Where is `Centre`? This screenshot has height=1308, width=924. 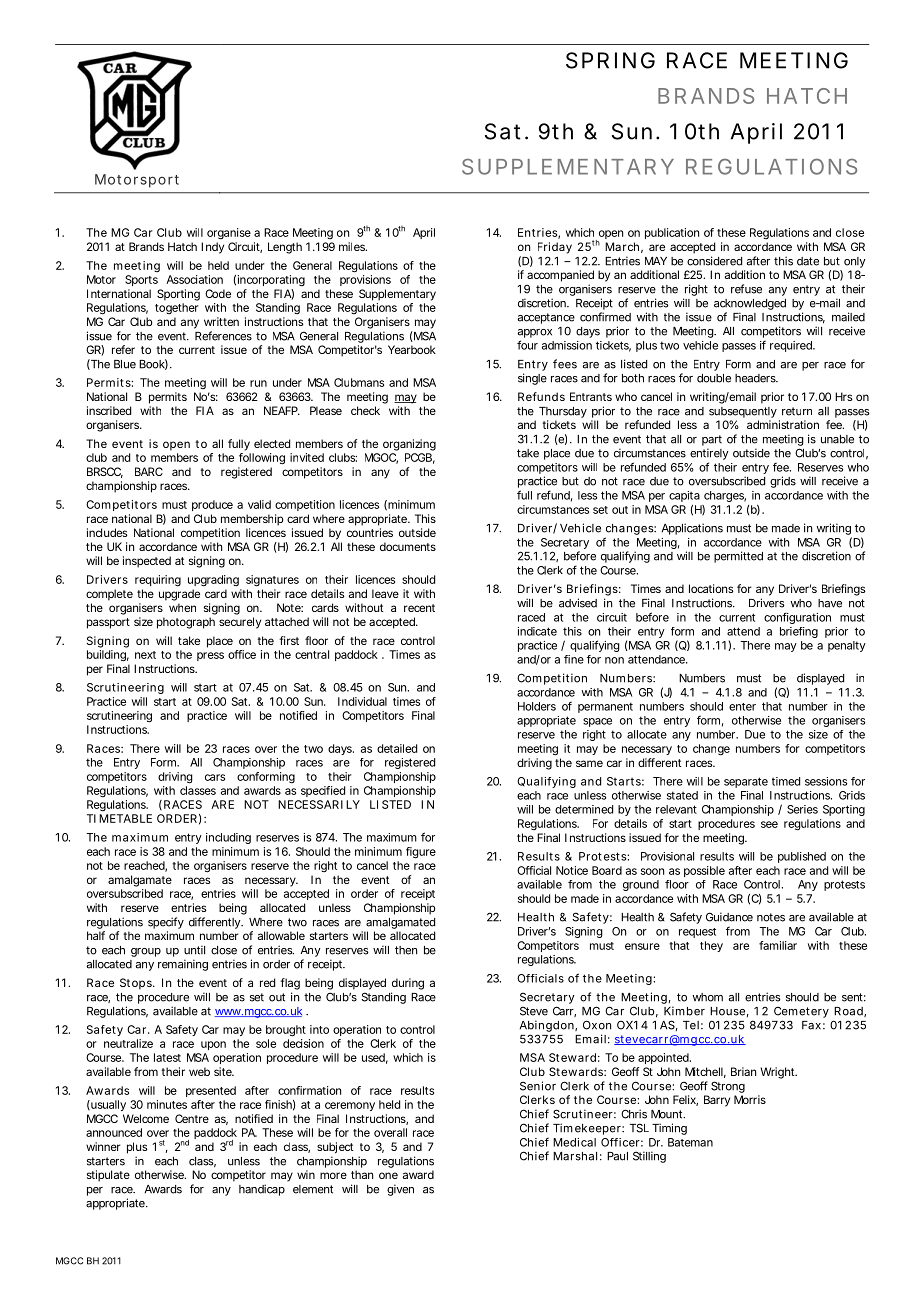 Centre is located at coordinates (192, 1118).
